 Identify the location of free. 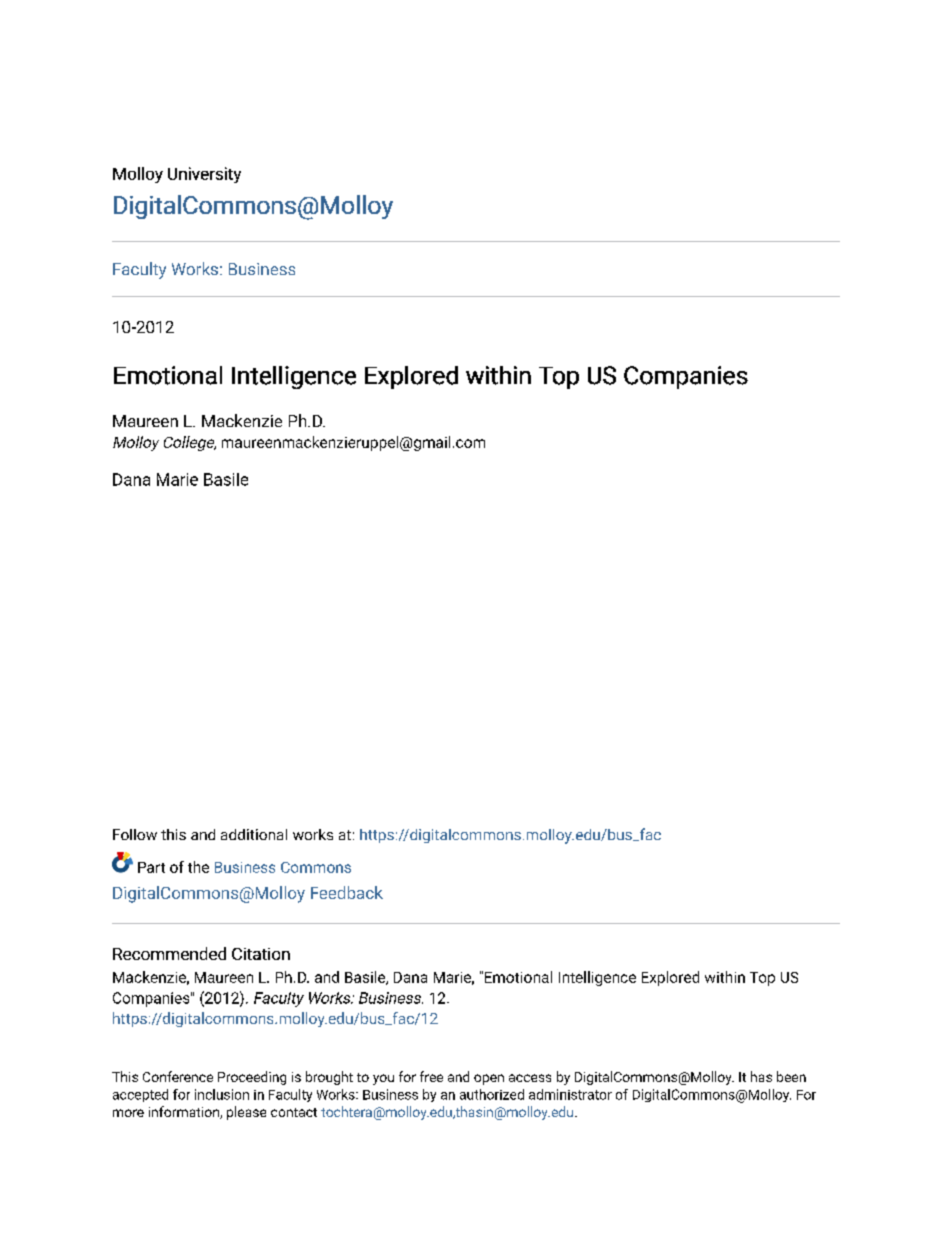
(431, 1076).
